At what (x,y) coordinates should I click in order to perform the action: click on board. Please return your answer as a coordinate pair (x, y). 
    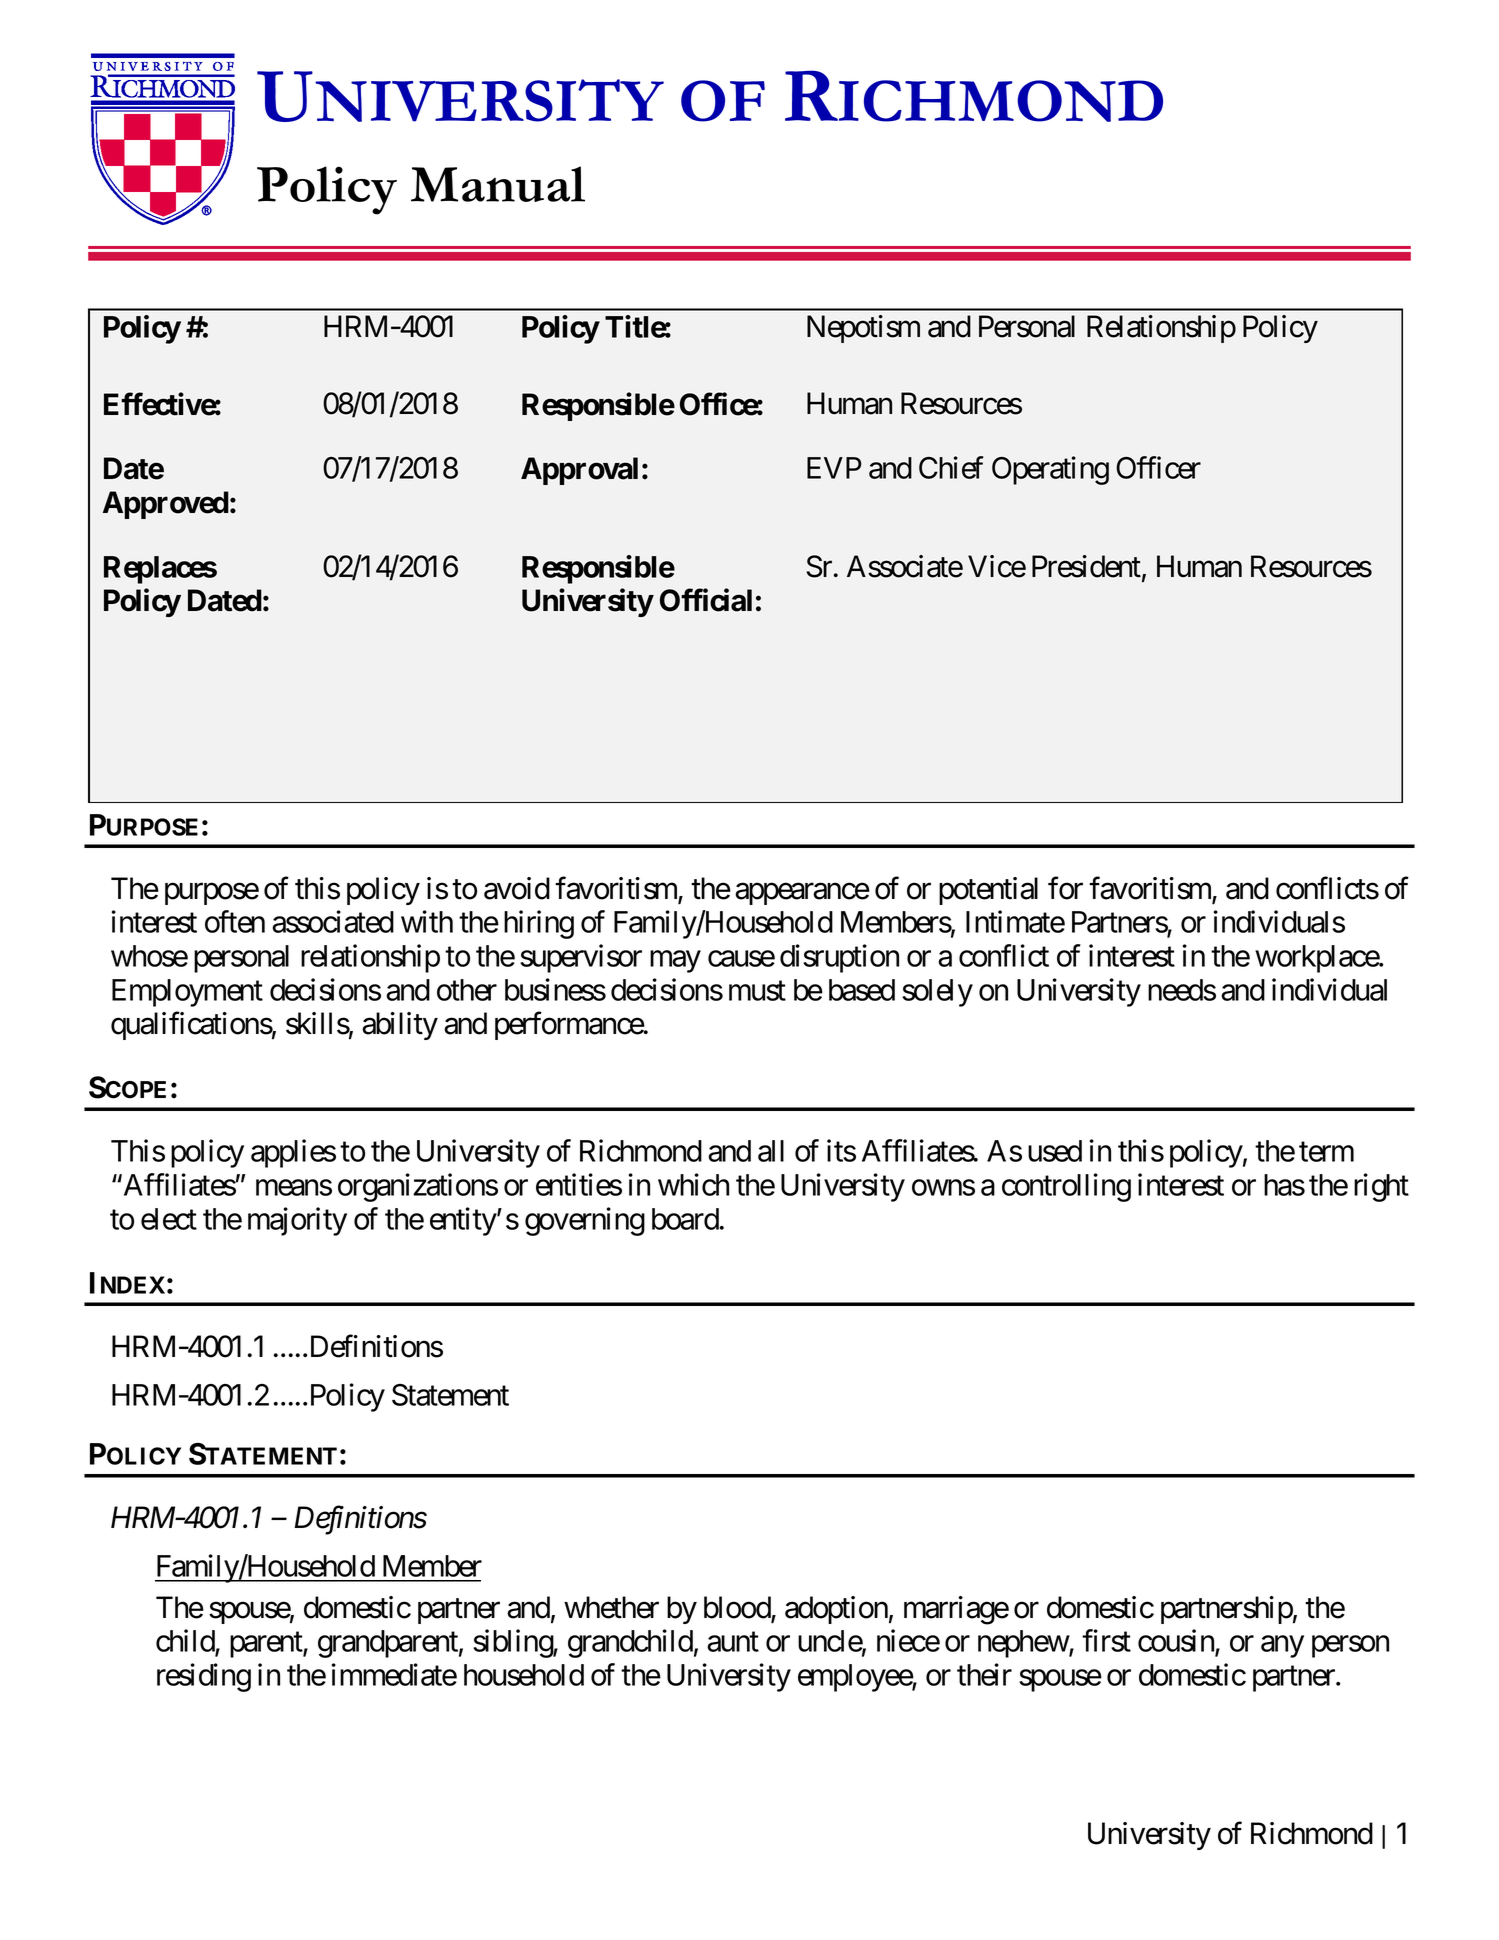
    Looking at the image, I should click on (685, 1219).
